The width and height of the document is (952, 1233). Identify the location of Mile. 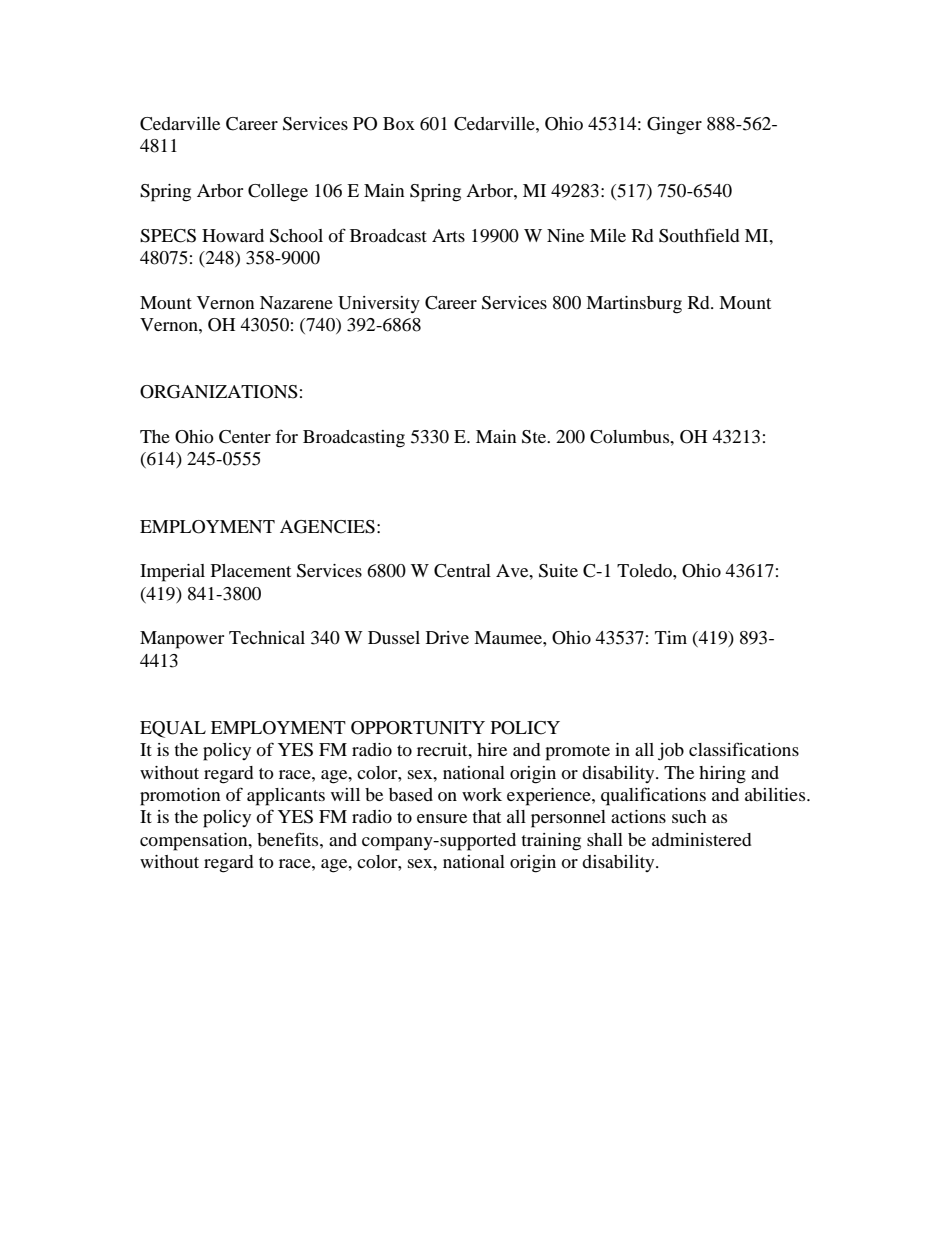
(608, 235).
